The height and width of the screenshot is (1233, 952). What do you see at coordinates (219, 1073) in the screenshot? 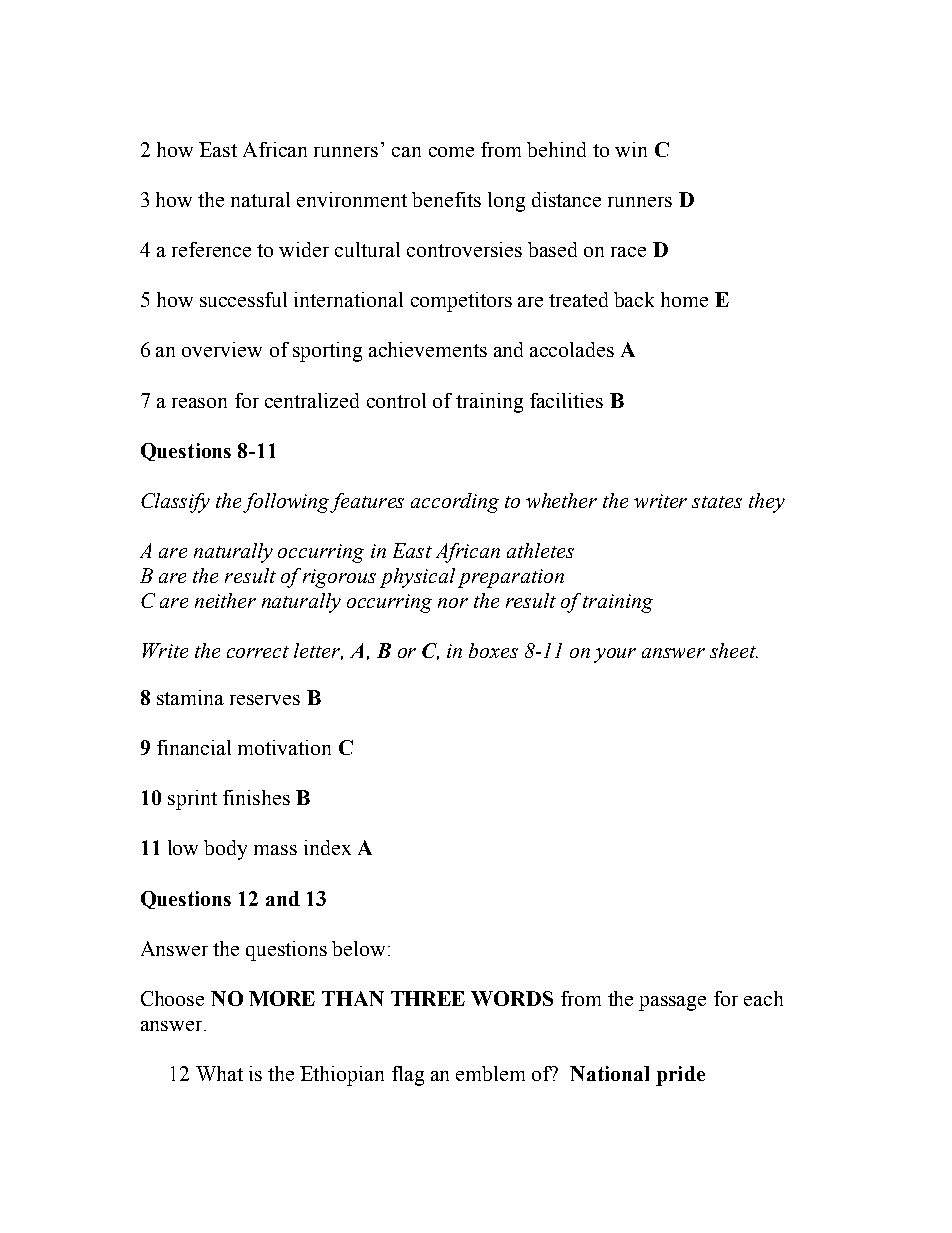
I see `What` at bounding box center [219, 1073].
